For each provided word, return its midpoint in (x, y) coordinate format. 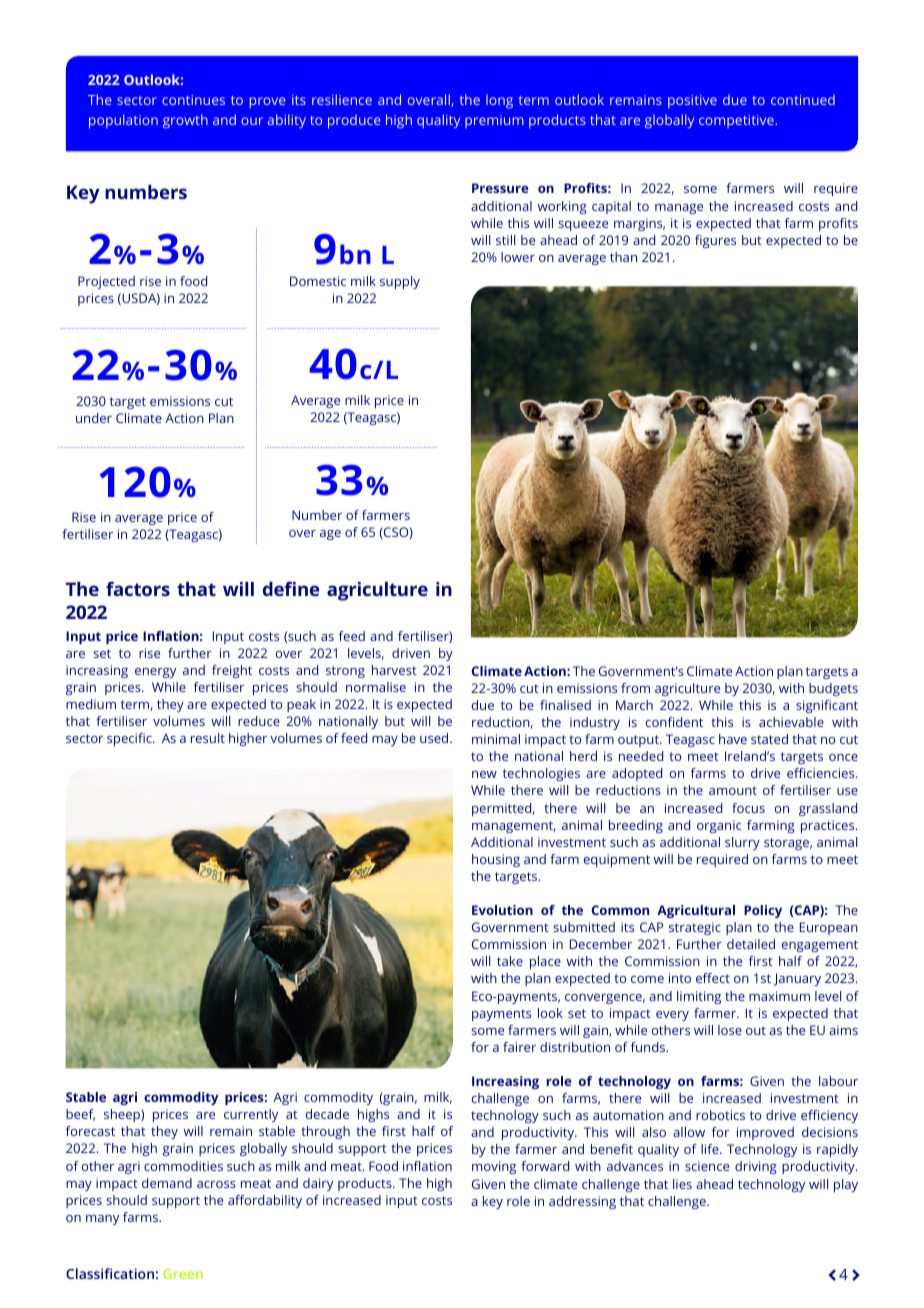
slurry (742, 843)
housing (496, 860)
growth (185, 121)
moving (494, 1167)
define (291, 588)
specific (130, 739)
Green (183, 1274)
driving (756, 1167)
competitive (737, 121)
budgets (833, 689)
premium (494, 121)
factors (138, 588)
